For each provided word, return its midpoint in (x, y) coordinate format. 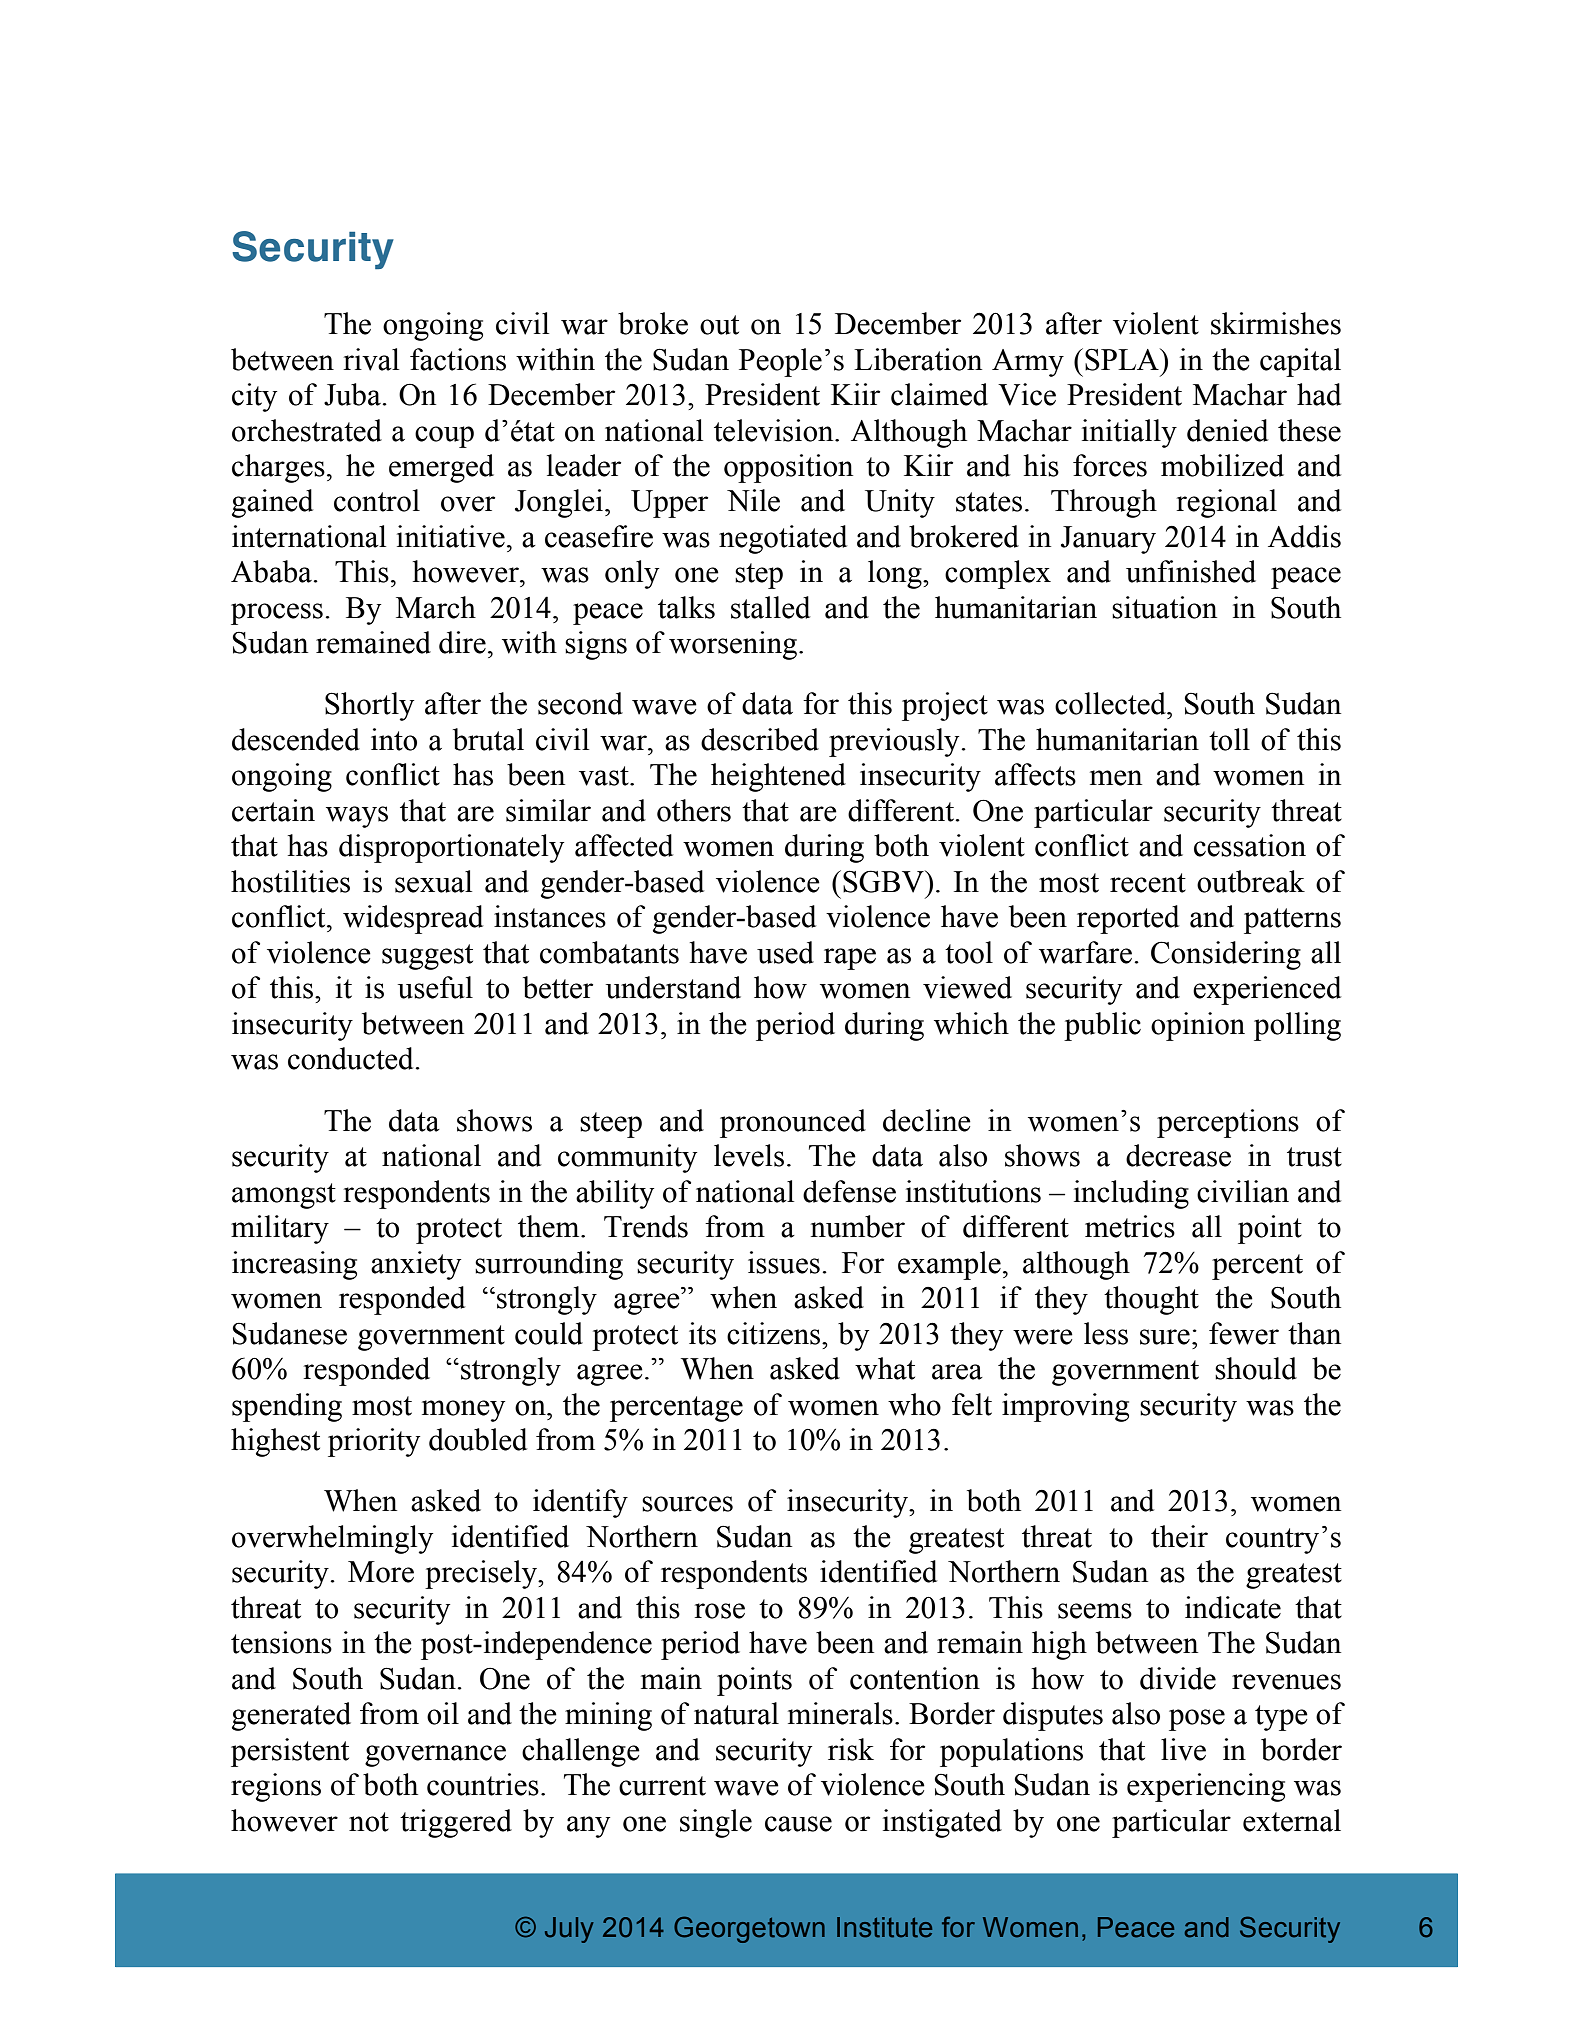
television (775, 430)
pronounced (793, 1123)
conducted (352, 1058)
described (760, 739)
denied (1227, 430)
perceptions (1228, 1123)
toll (1229, 739)
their (1179, 1536)
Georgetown (749, 1929)
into (394, 739)
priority (374, 1442)
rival (371, 359)
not (369, 1822)
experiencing (1206, 1787)
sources (687, 1504)
